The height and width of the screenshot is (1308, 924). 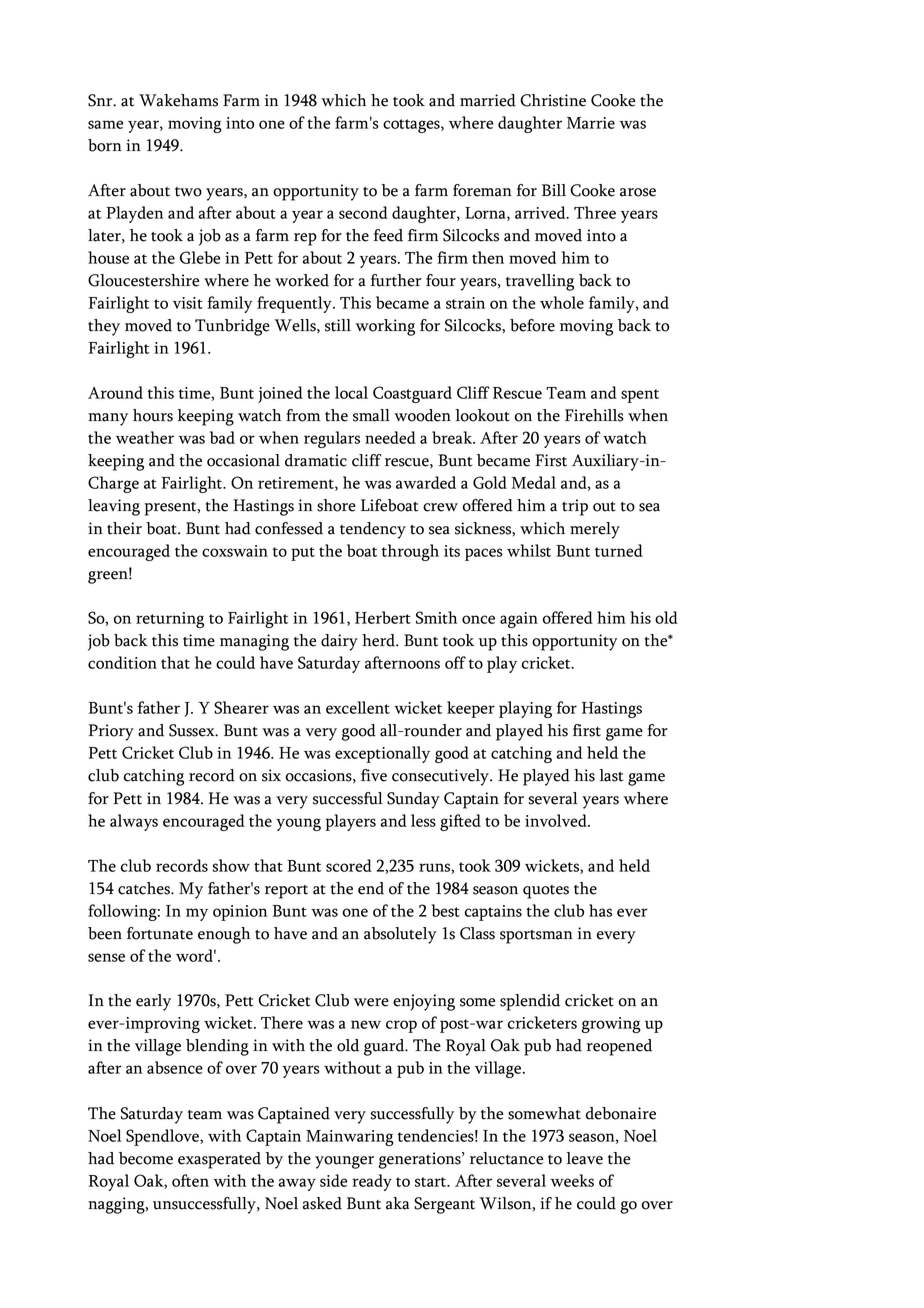 I want to click on Christine, so click(x=553, y=100).
